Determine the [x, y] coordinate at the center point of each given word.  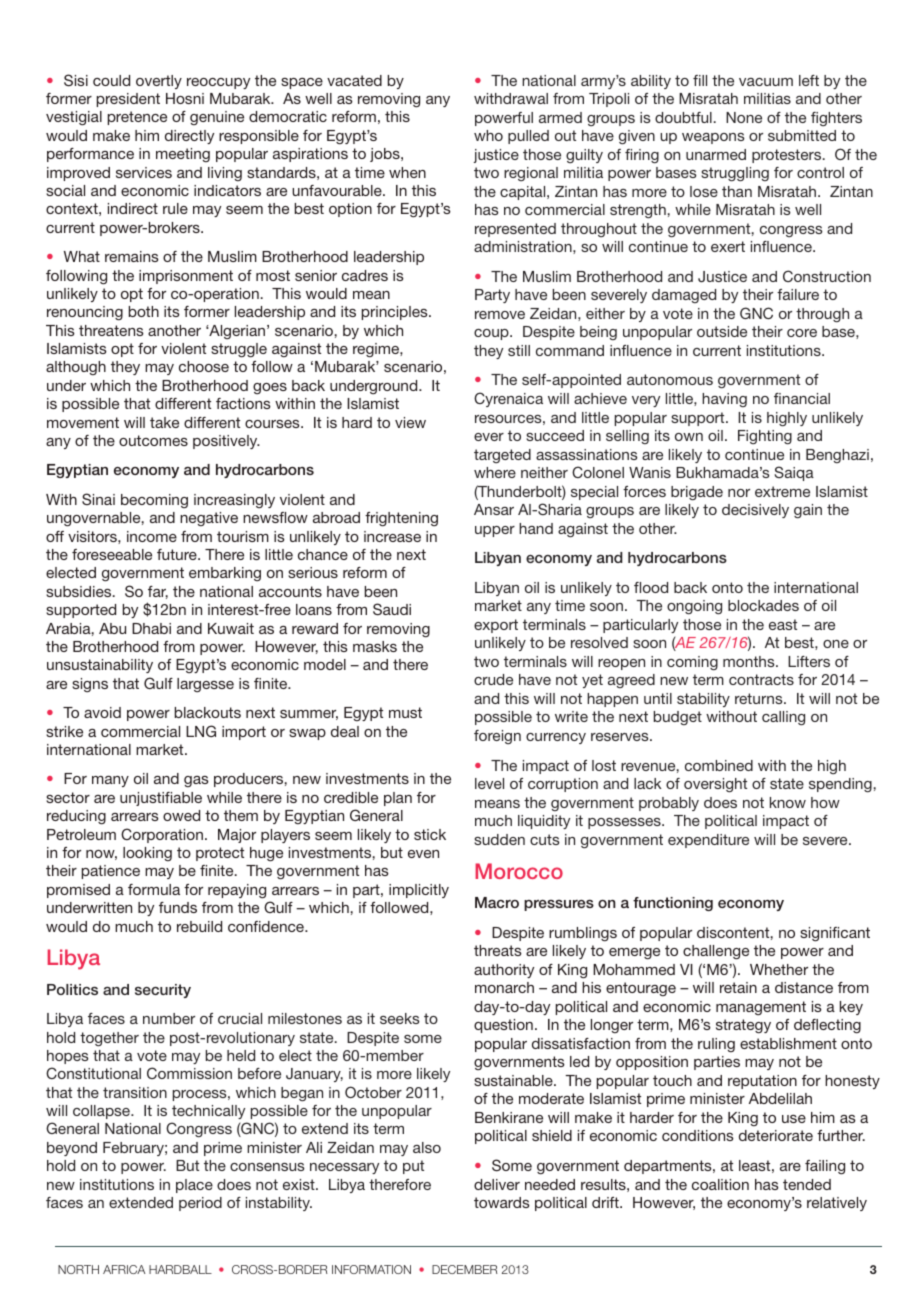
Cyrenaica [508, 399]
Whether [779, 969]
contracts [761, 679]
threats [498, 950]
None [744, 117]
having [724, 400]
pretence [137, 118]
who [488, 135]
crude [493, 679]
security [163, 991]
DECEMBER [465, 1269]
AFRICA [124, 1269]
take [164, 422]
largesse [205, 685]
